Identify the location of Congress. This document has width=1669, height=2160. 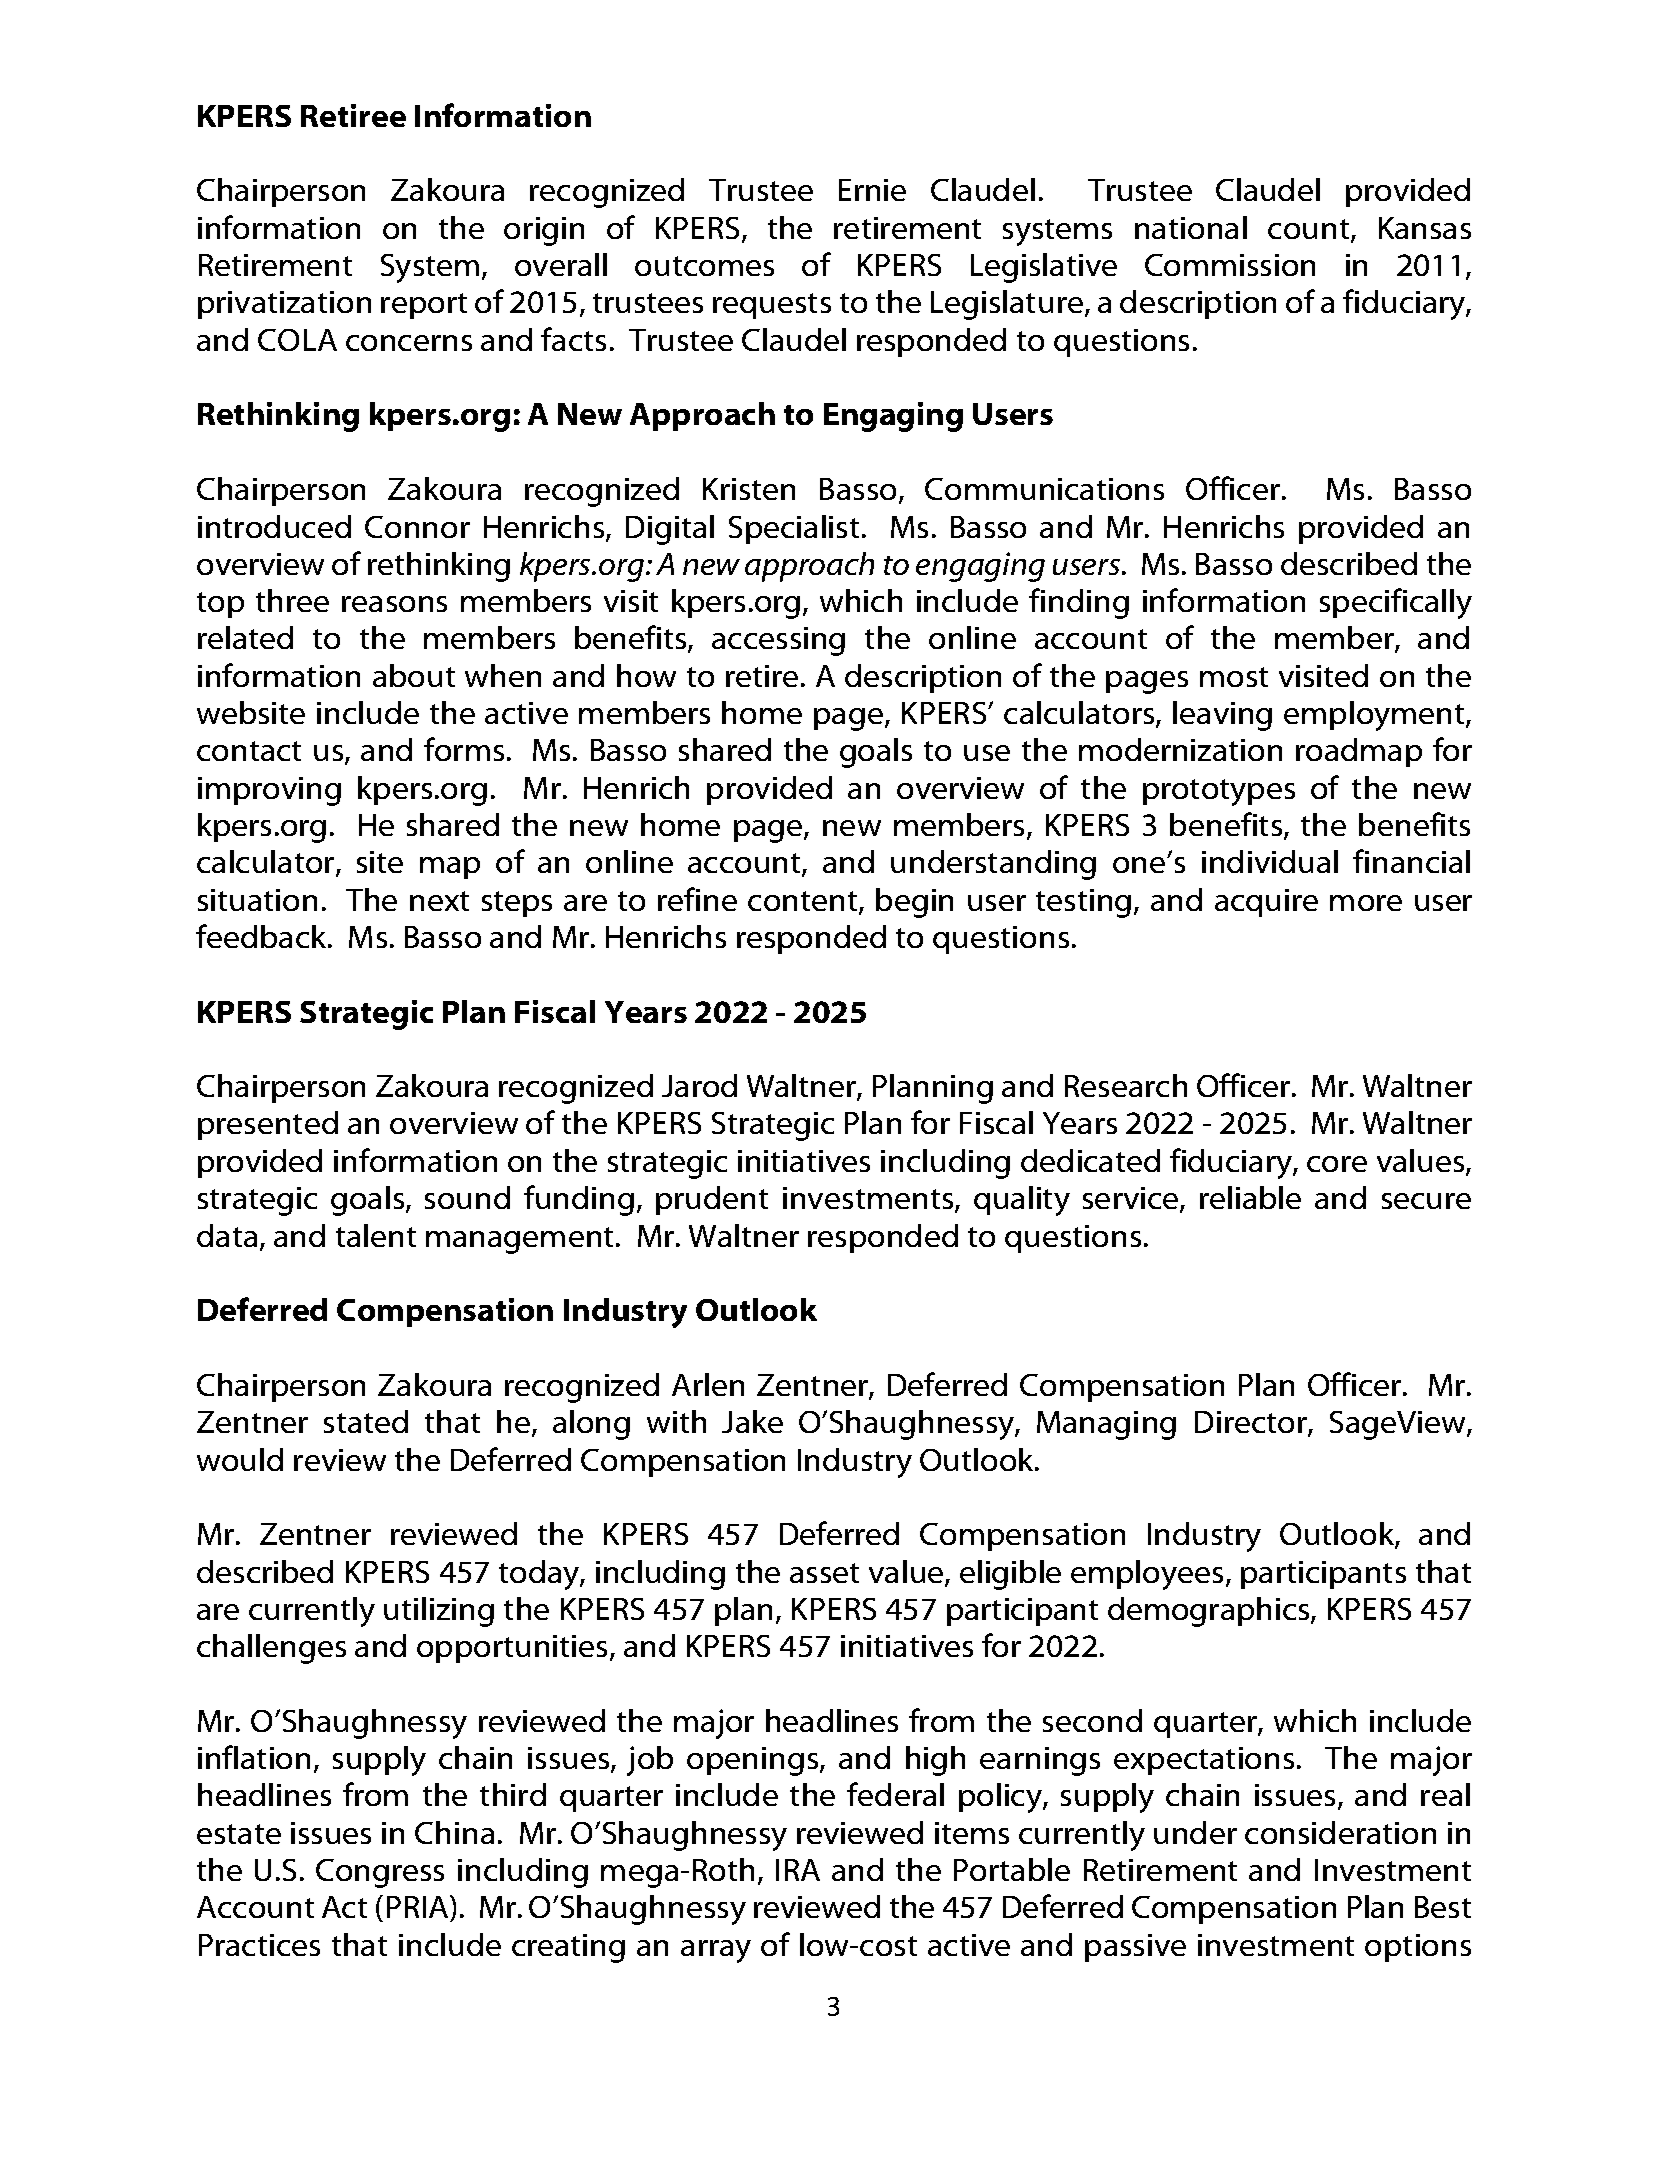
(380, 1873).
